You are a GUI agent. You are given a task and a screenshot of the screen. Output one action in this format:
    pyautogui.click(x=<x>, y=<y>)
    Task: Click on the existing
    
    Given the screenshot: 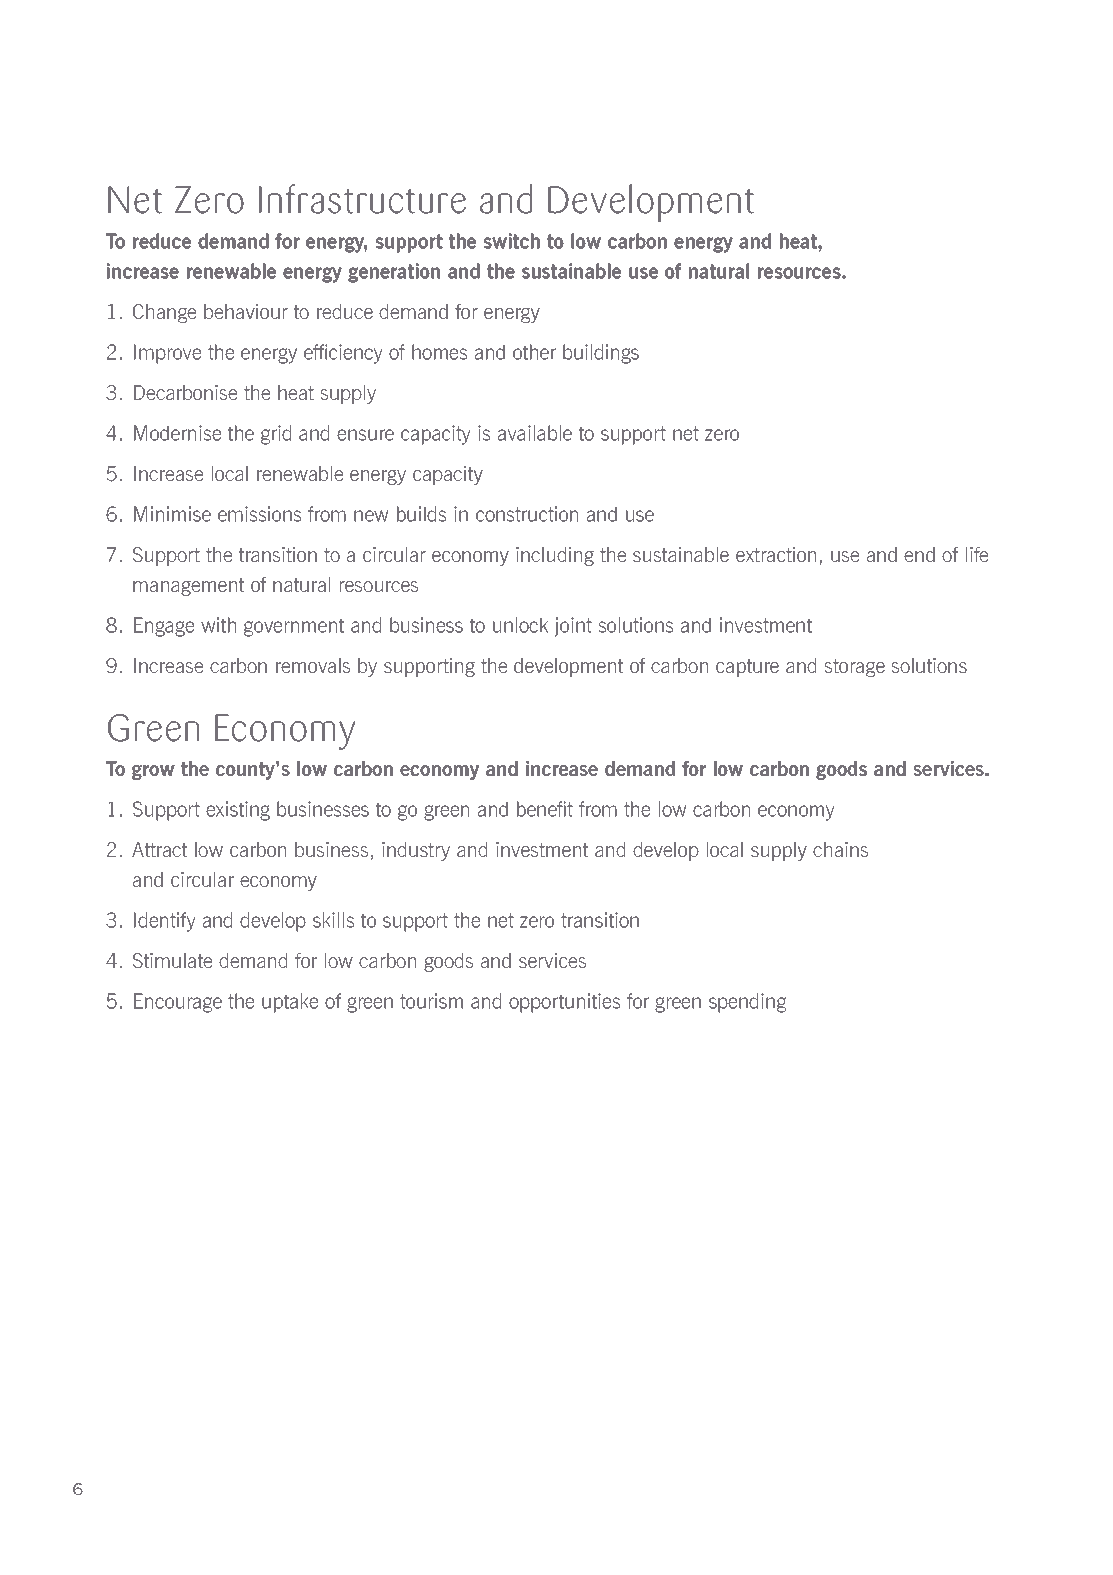 What is the action you would take?
    pyautogui.click(x=238, y=811)
